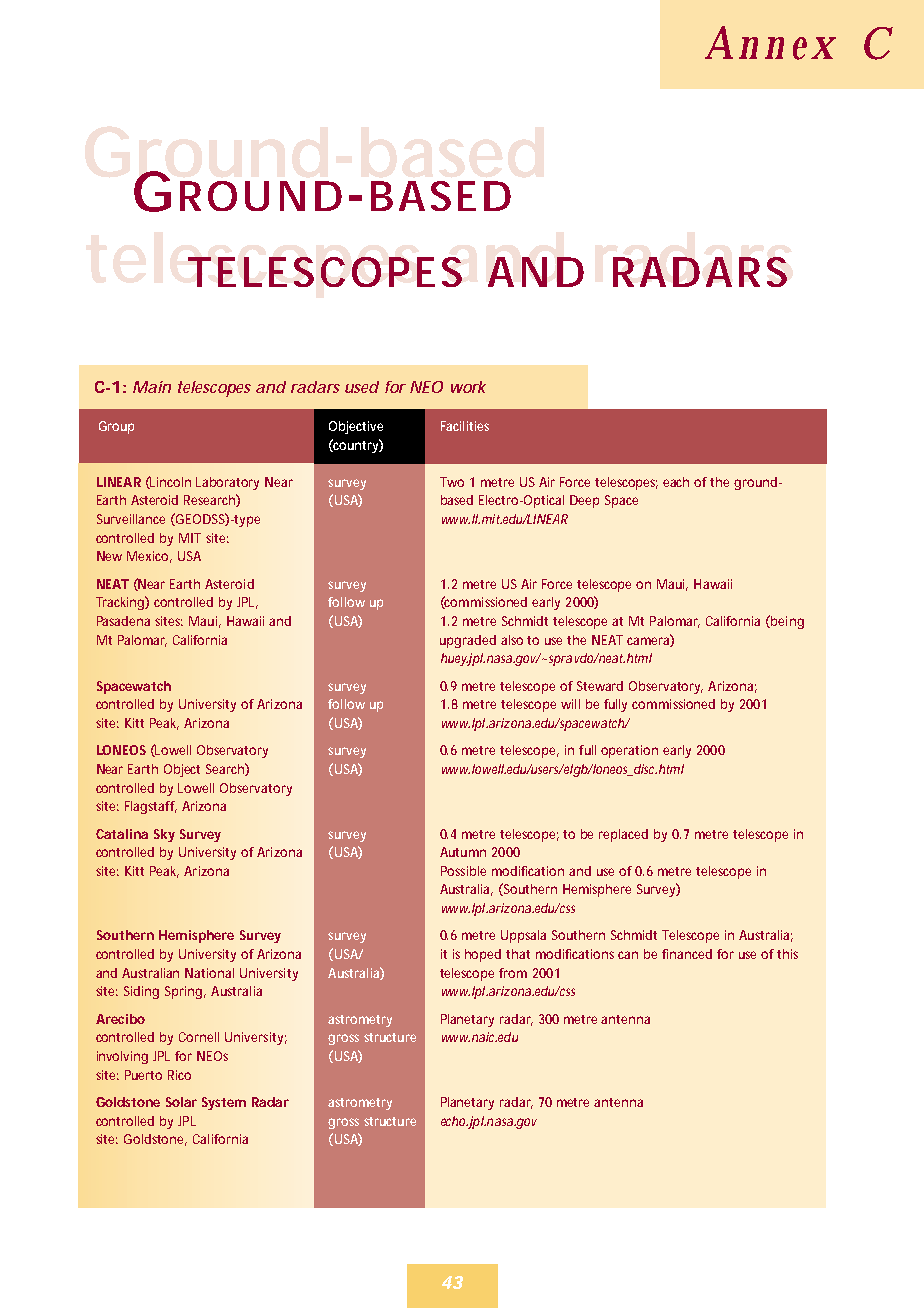 This screenshot has width=924, height=1308. Describe the element at coordinates (584, 501) in the screenshot. I see `Deep` at that location.
